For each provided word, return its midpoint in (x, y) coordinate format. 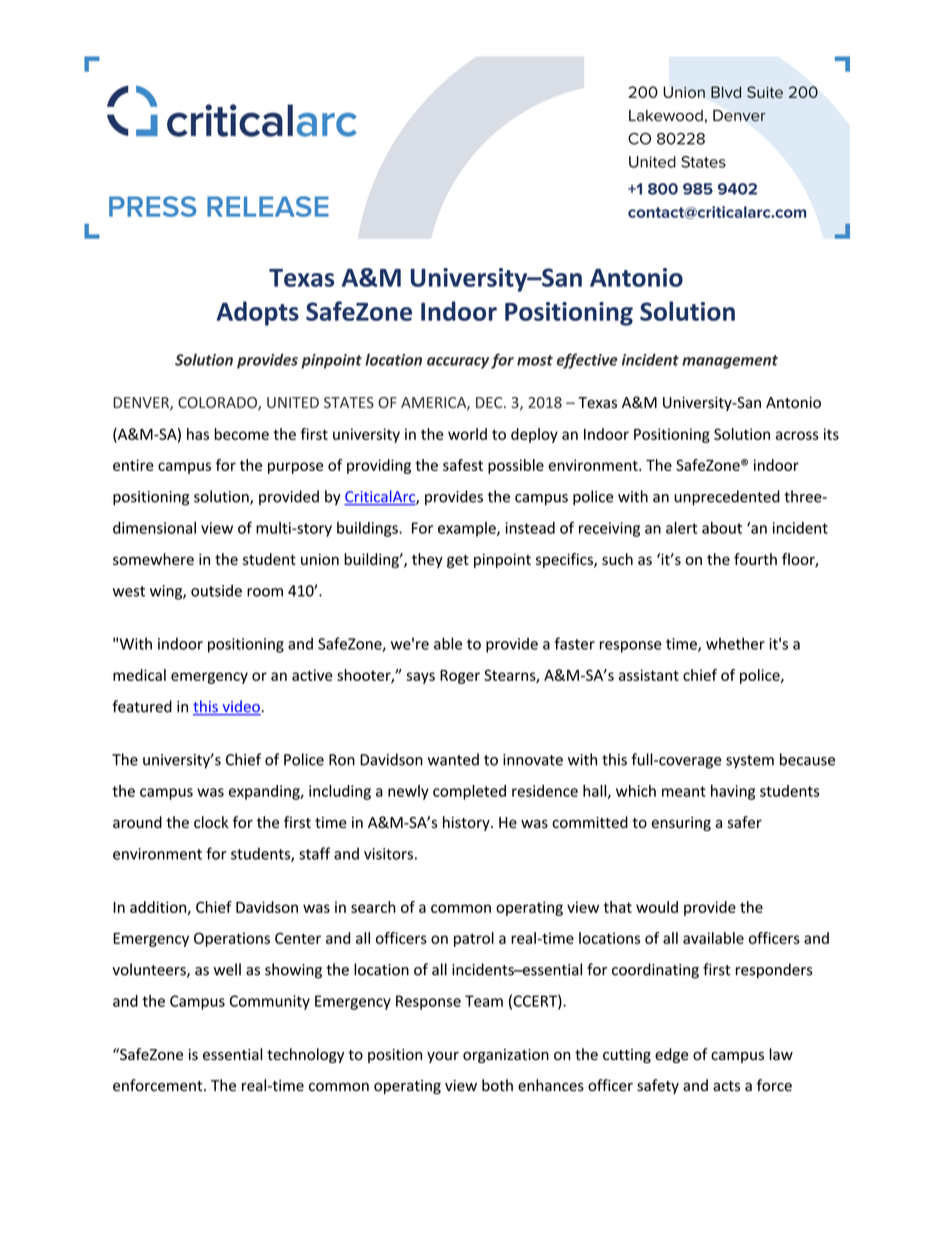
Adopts (257, 313)
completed (469, 792)
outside (216, 590)
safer (745, 822)
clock (211, 822)
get (458, 561)
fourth (755, 559)
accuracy (458, 363)
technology (305, 1055)
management (730, 362)
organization (506, 1056)
